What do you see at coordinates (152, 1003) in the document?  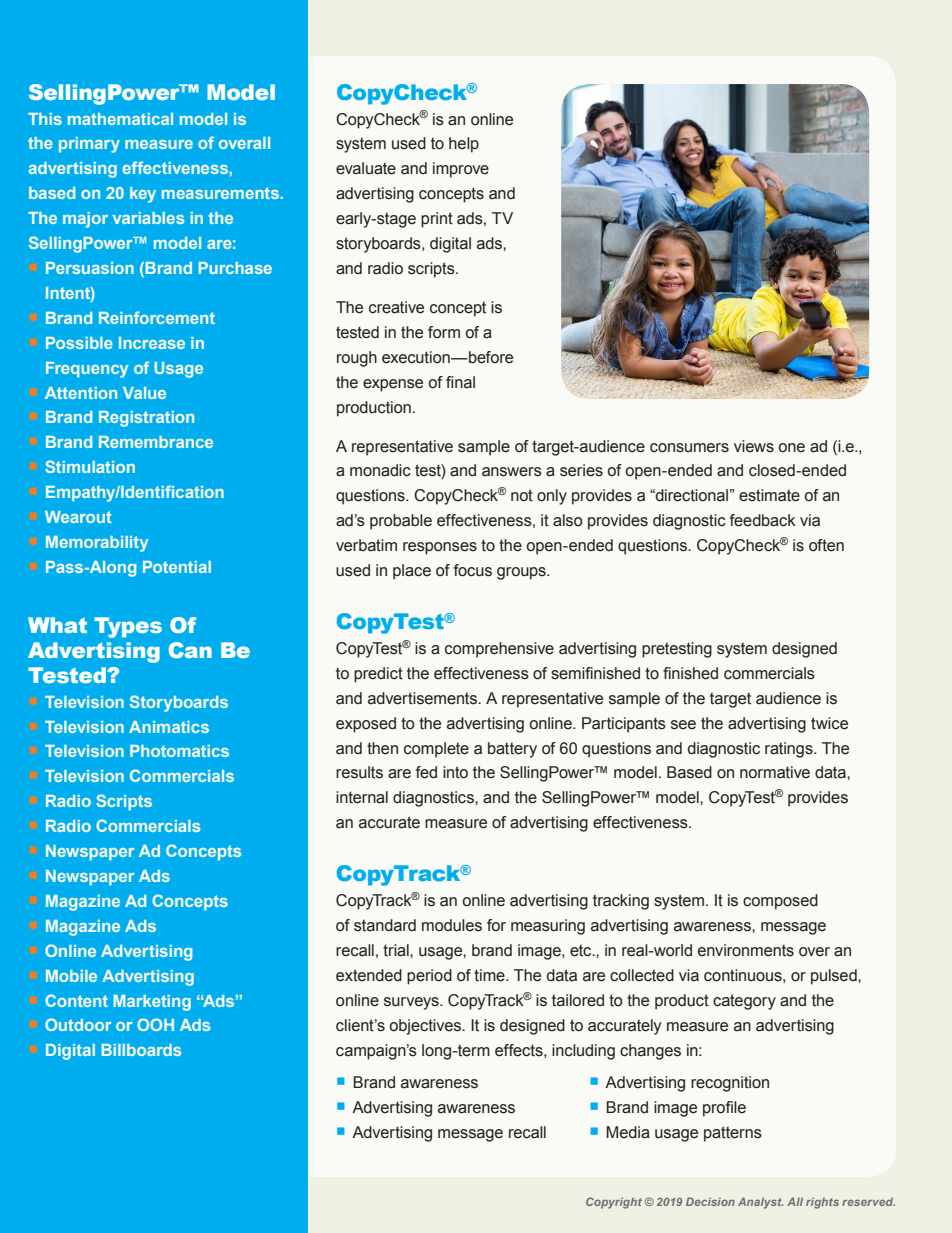 I see `Marketing` at bounding box center [152, 1003].
